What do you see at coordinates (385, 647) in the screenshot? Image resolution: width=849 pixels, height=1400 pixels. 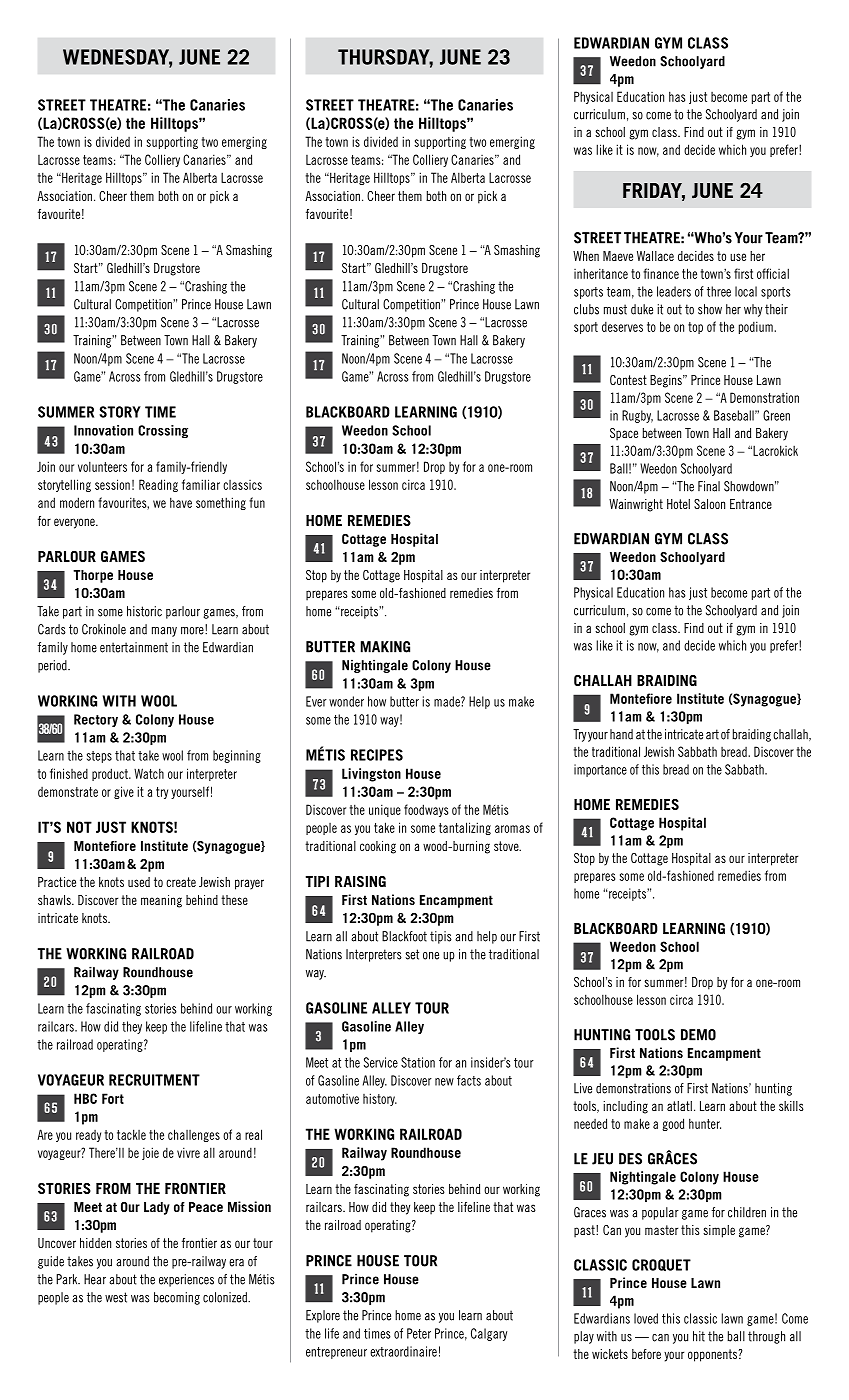 I see `MAKING` at bounding box center [385, 647].
